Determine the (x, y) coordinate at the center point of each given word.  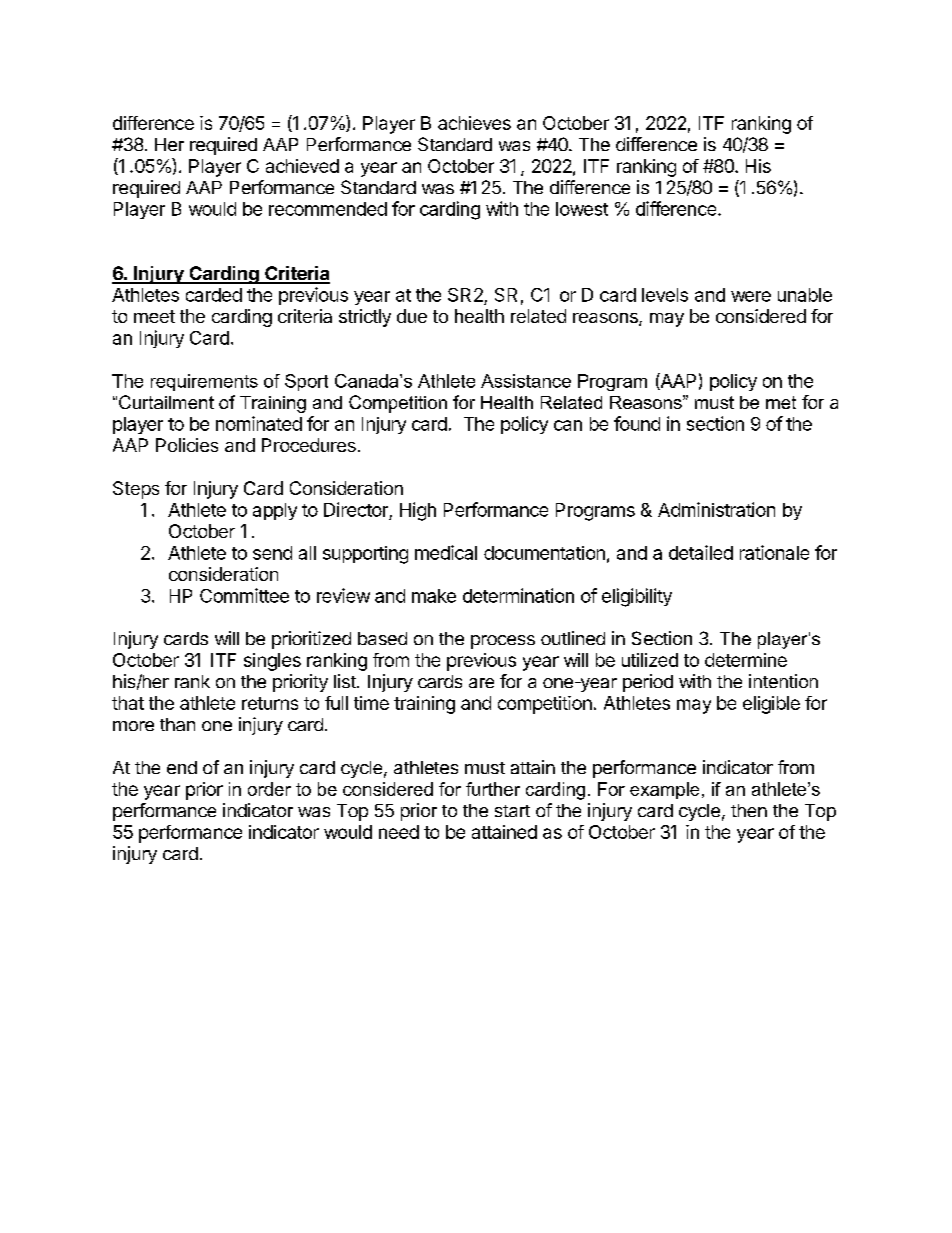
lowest (582, 209)
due (412, 316)
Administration (716, 509)
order (269, 789)
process (503, 642)
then (749, 810)
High (418, 511)
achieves (474, 123)
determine (746, 660)
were (751, 296)
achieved (302, 166)
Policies (187, 445)
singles (272, 662)
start (512, 811)
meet (154, 316)
